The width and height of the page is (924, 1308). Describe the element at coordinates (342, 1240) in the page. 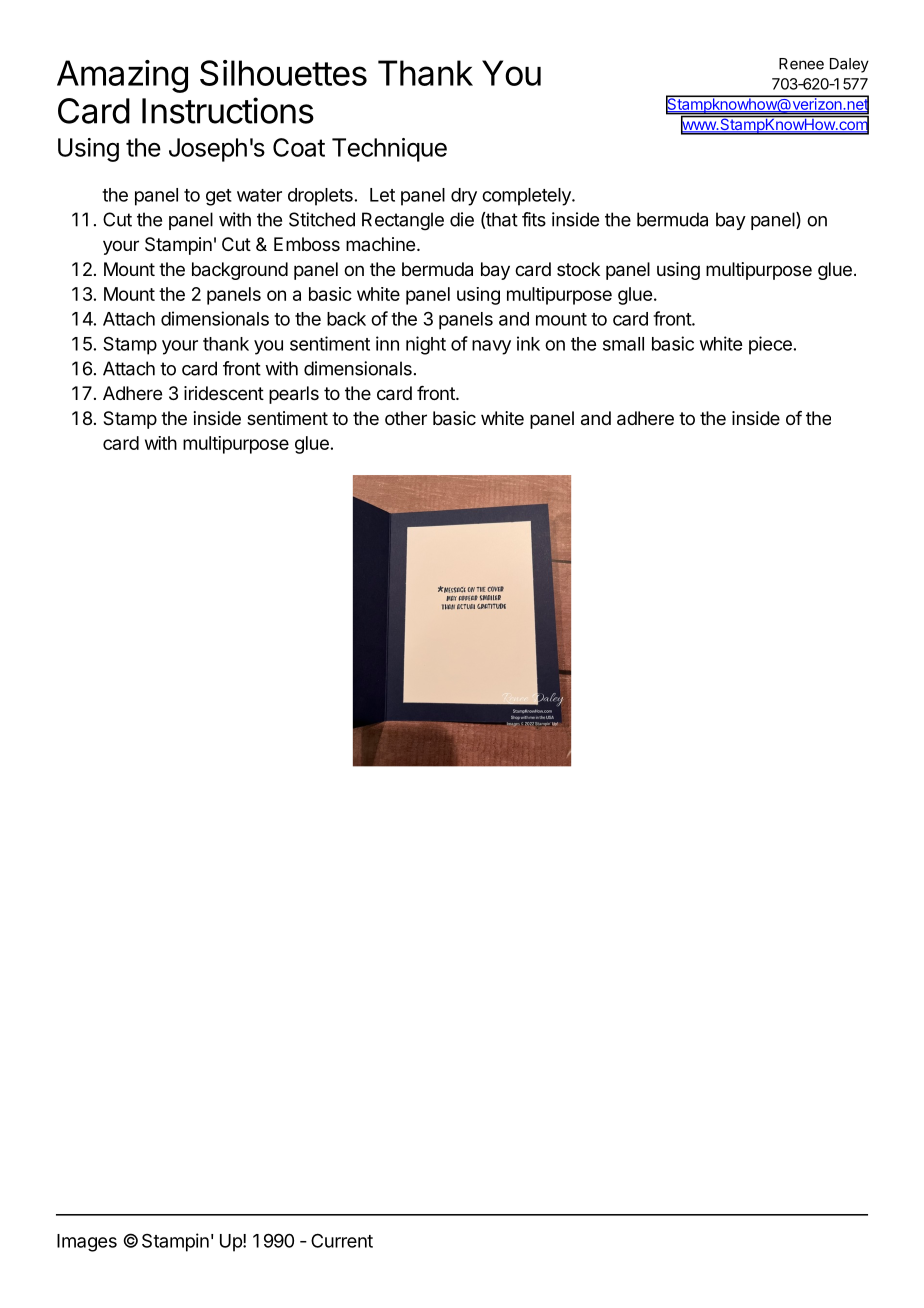

I see `Current` at that location.
